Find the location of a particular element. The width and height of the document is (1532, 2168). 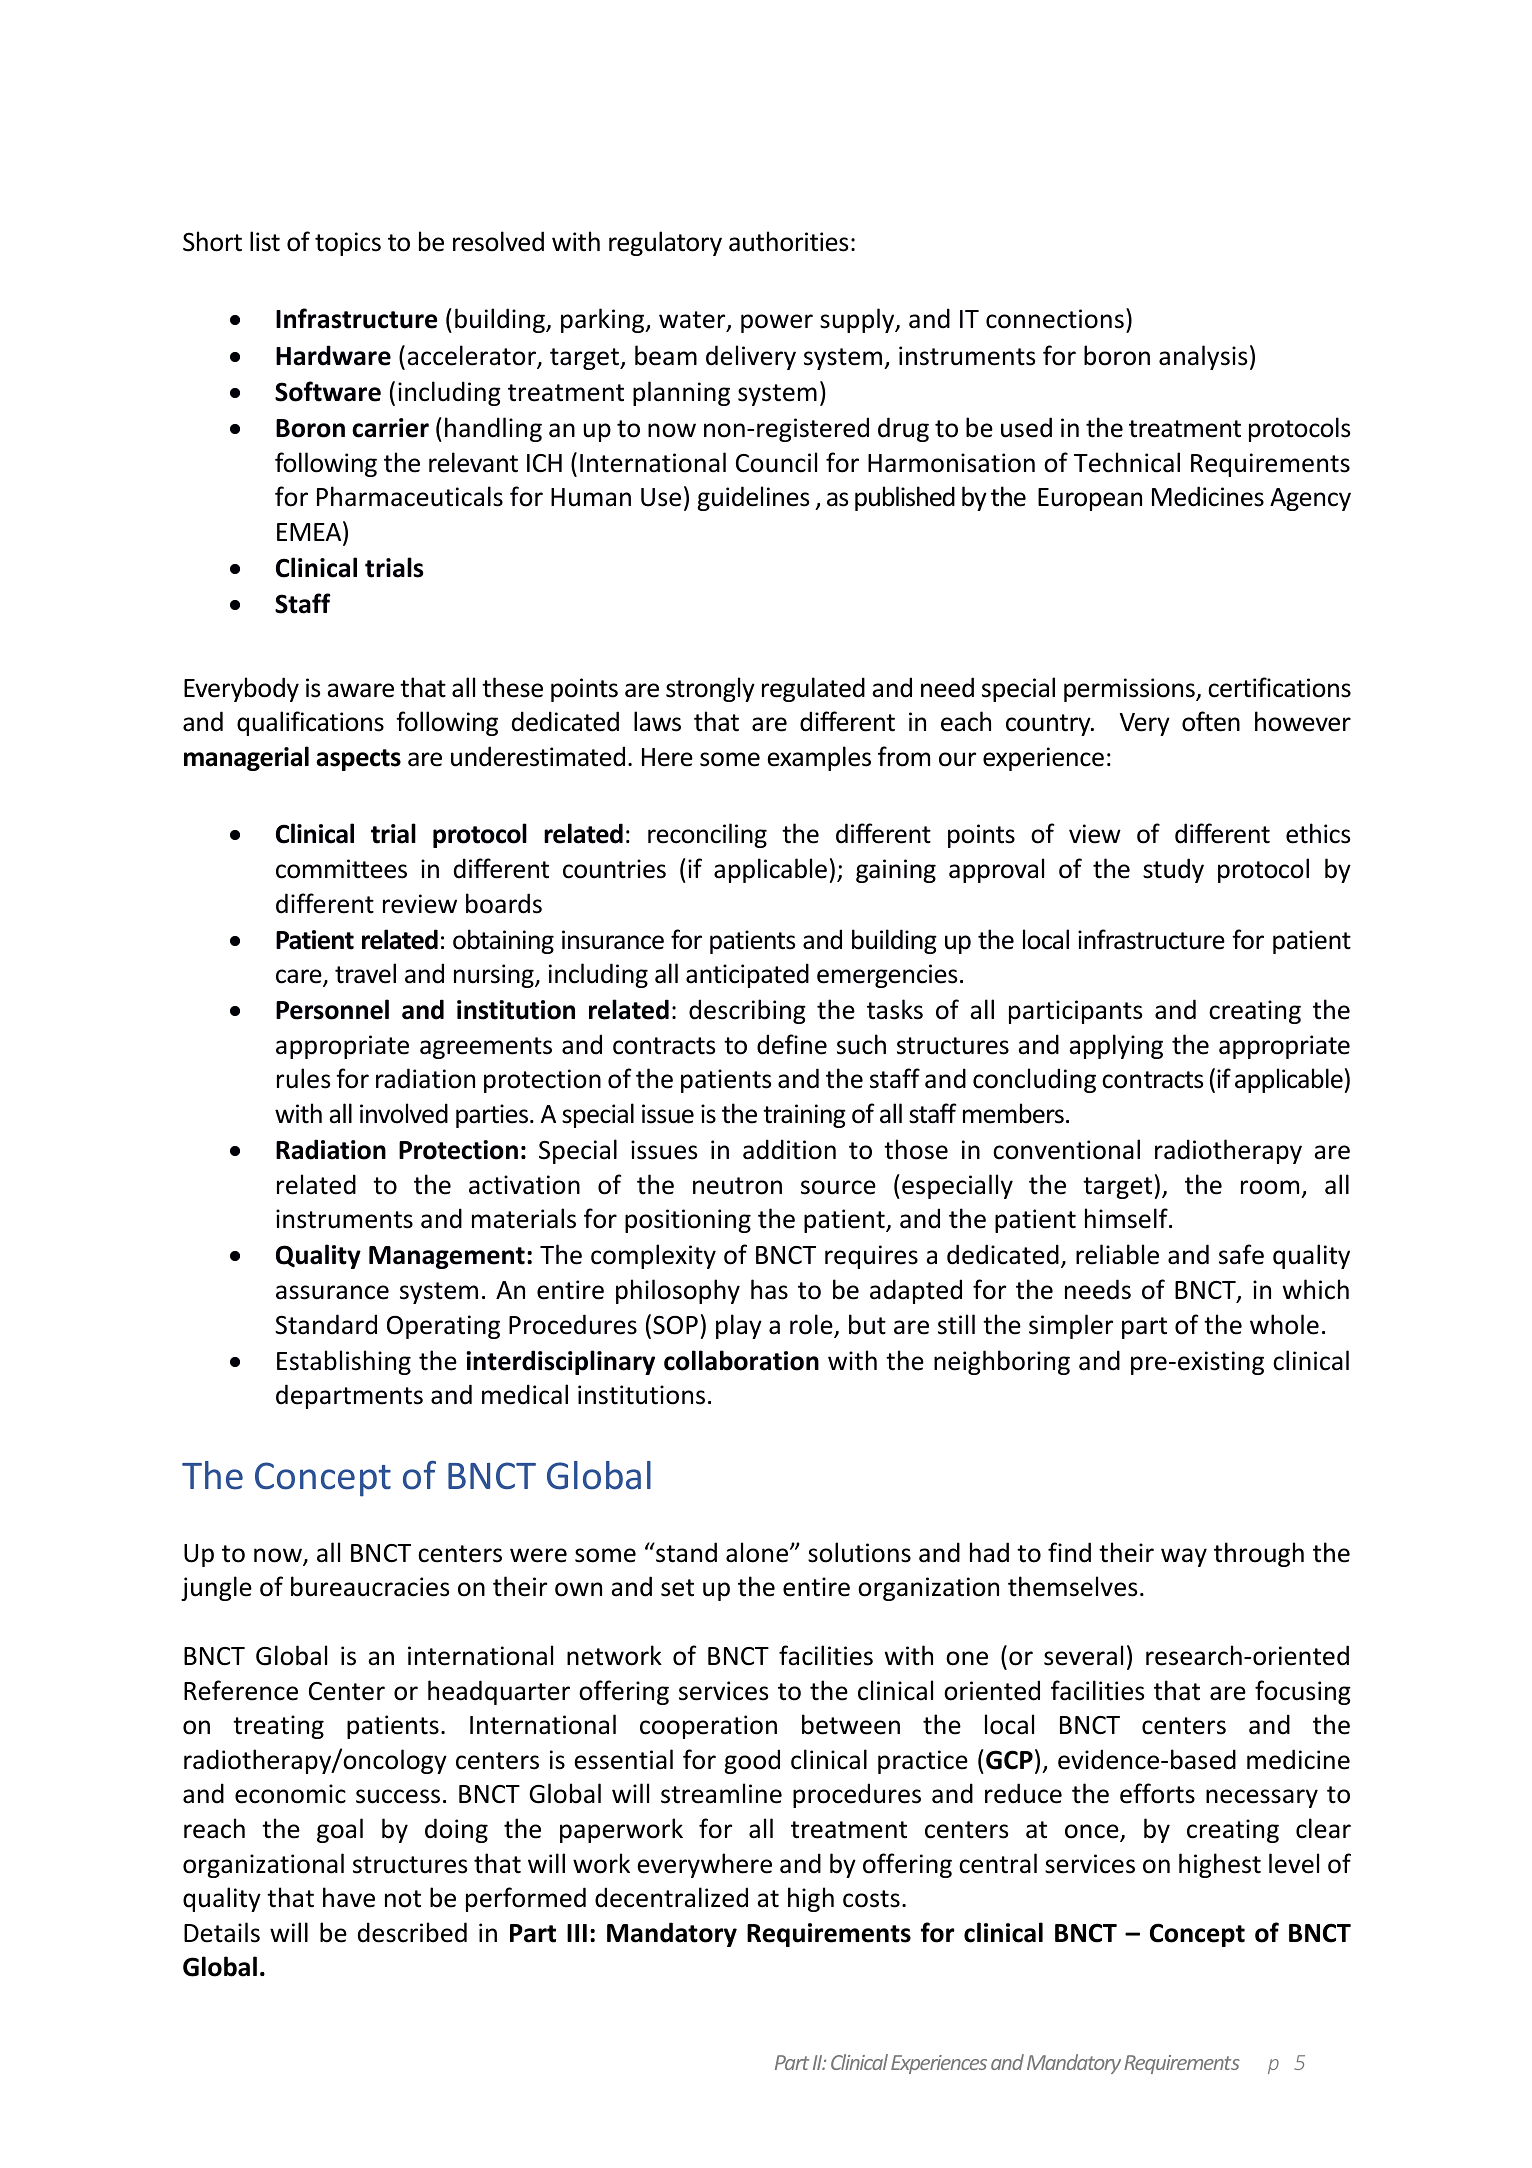

aware is located at coordinates (360, 690).
